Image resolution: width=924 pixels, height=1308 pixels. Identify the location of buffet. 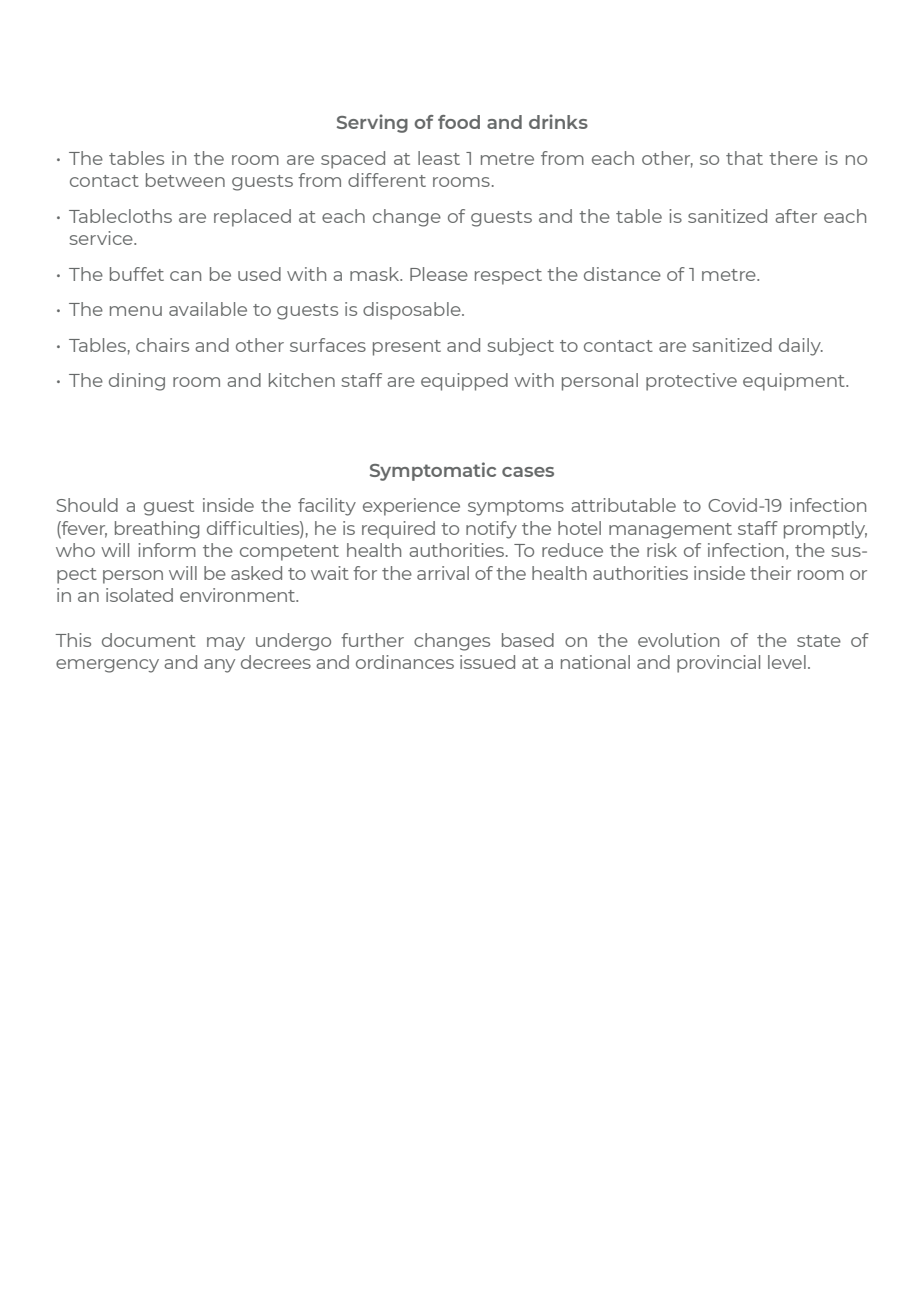
(137, 274).
